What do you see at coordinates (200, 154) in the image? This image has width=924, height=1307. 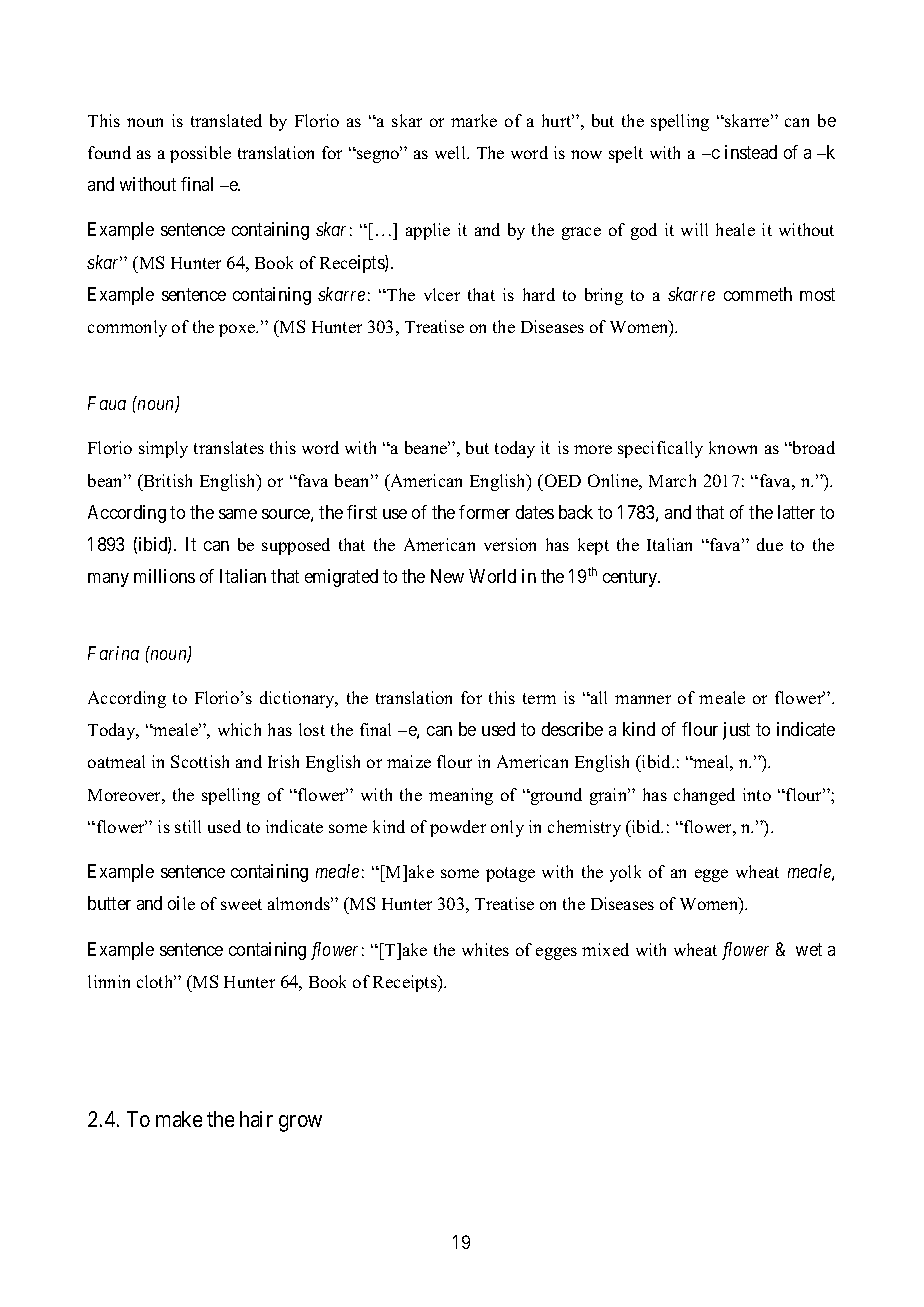 I see `possible` at bounding box center [200, 154].
